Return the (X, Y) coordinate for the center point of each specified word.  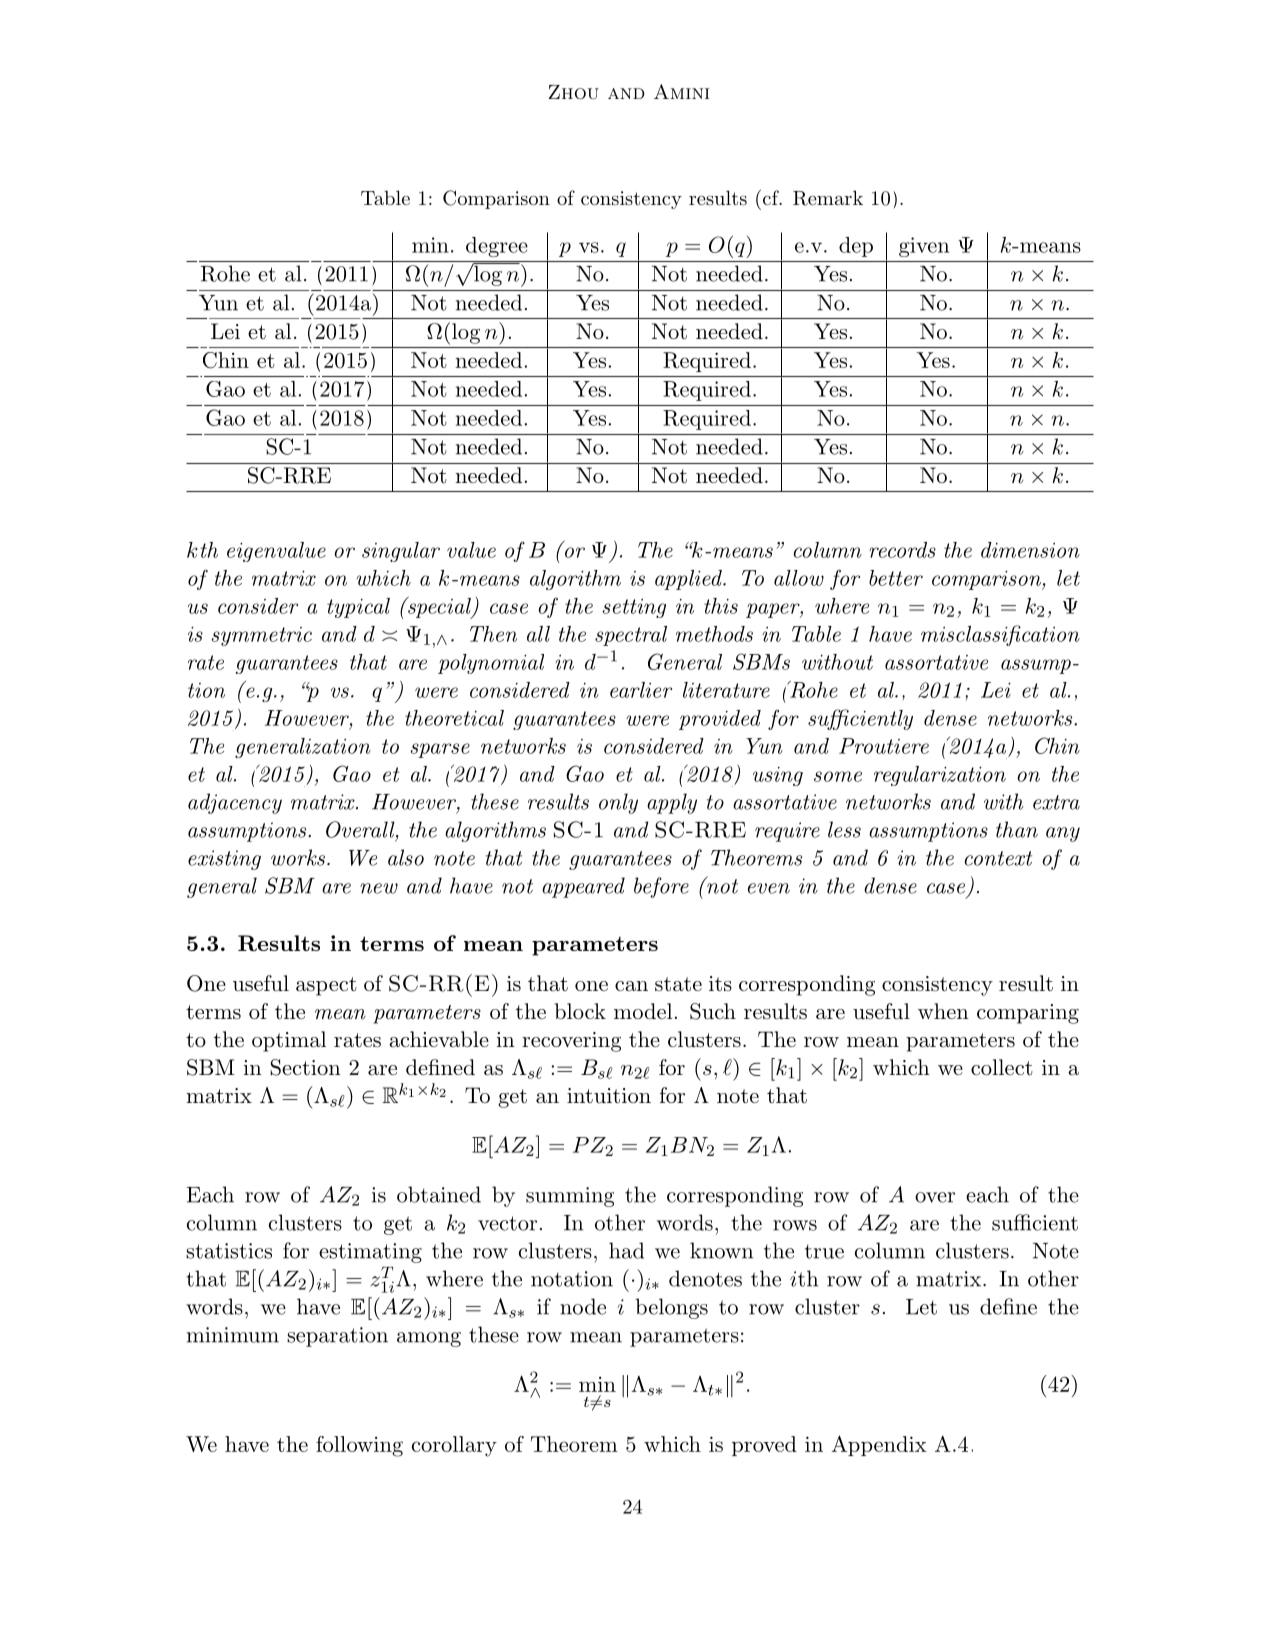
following (359, 1446)
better (896, 578)
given (924, 247)
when (943, 1011)
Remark (828, 198)
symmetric (261, 636)
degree (497, 247)
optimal (289, 1041)
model (643, 1011)
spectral (631, 636)
